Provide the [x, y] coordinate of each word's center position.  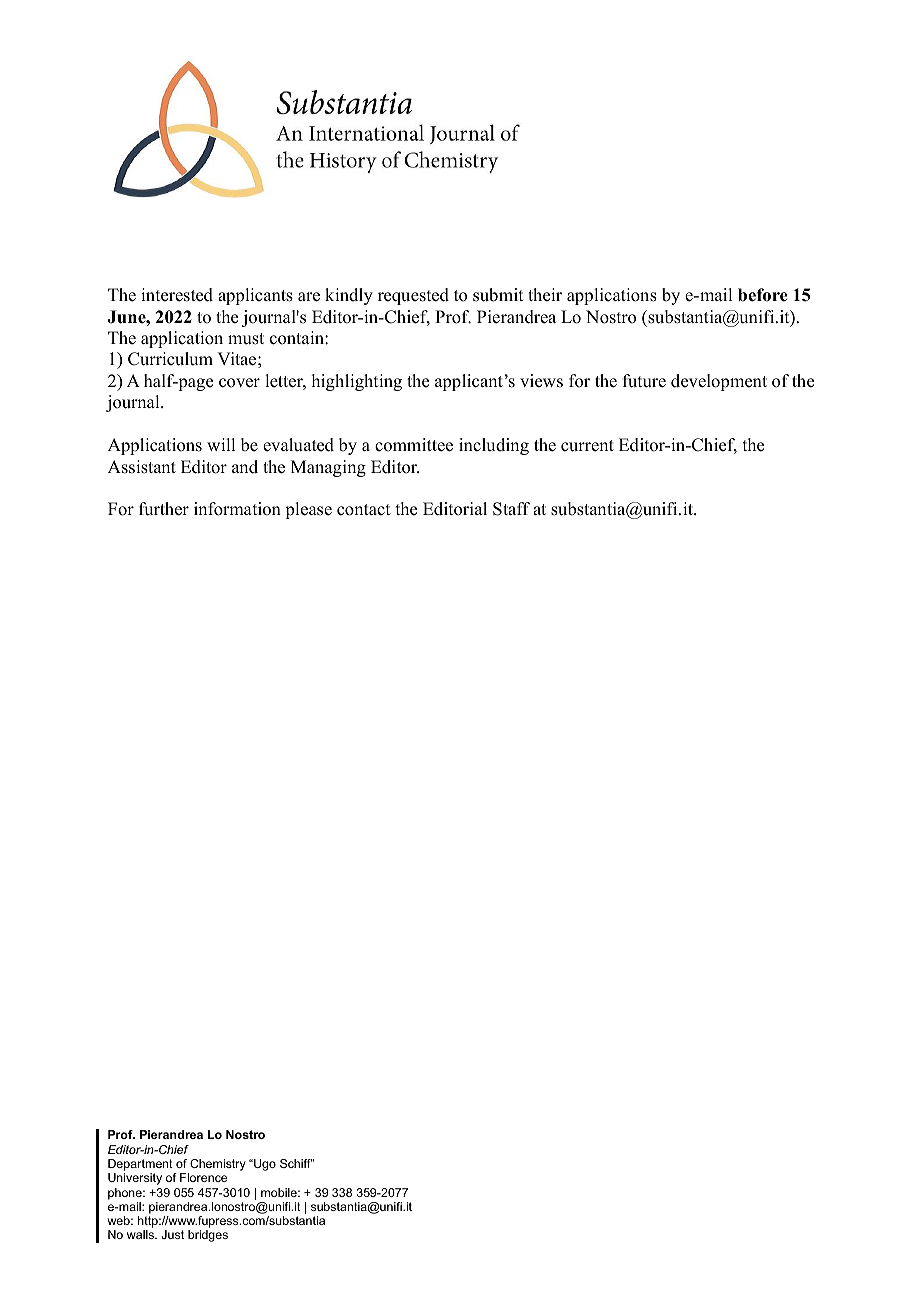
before [763, 295]
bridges [208, 1236]
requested [413, 296]
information [237, 509]
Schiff [296, 1163]
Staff [511, 509]
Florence [203, 1177]
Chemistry [217, 1166]
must [246, 339]
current [587, 446]
